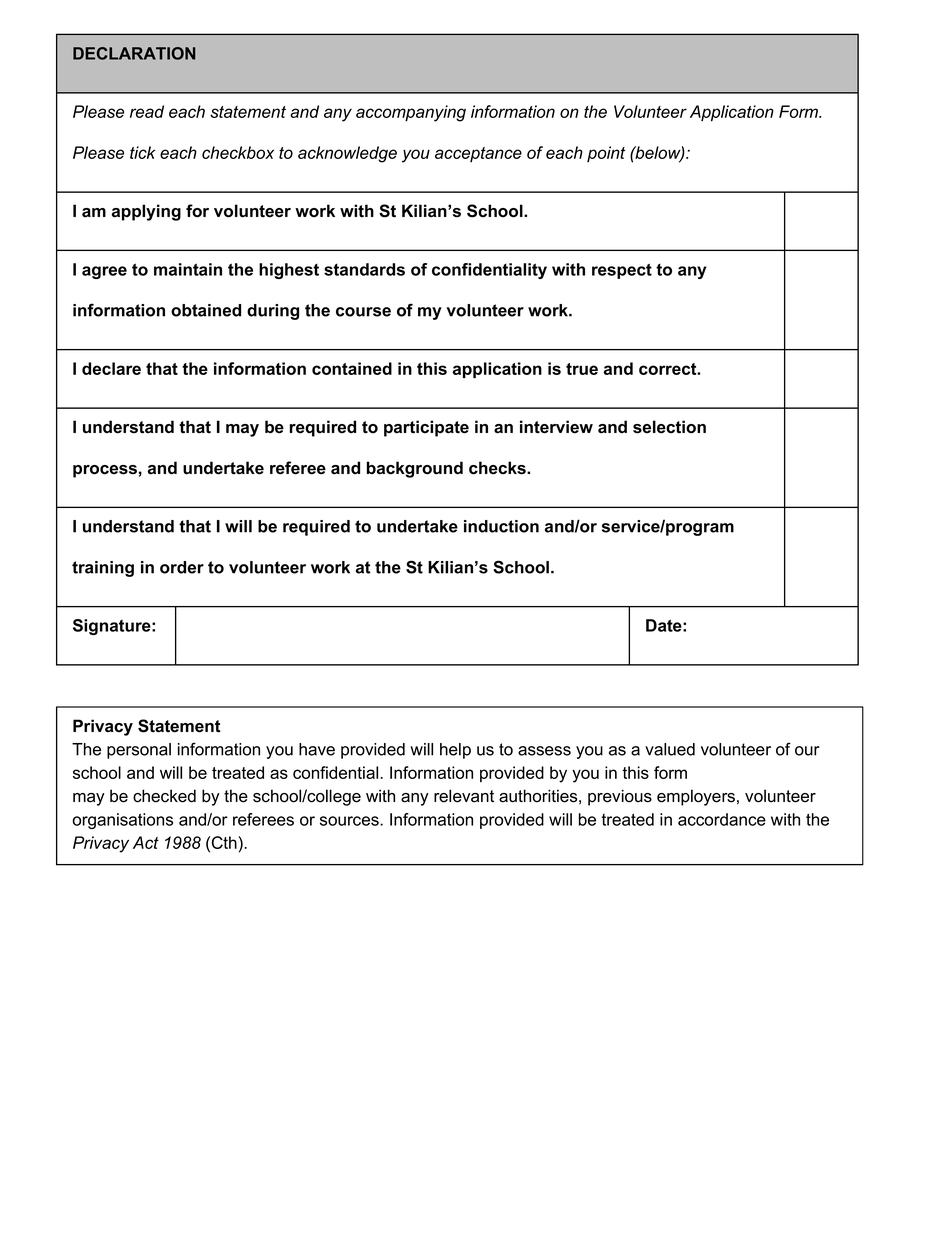  What do you see at coordinates (182, 567) in the screenshot?
I see `order` at bounding box center [182, 567].
